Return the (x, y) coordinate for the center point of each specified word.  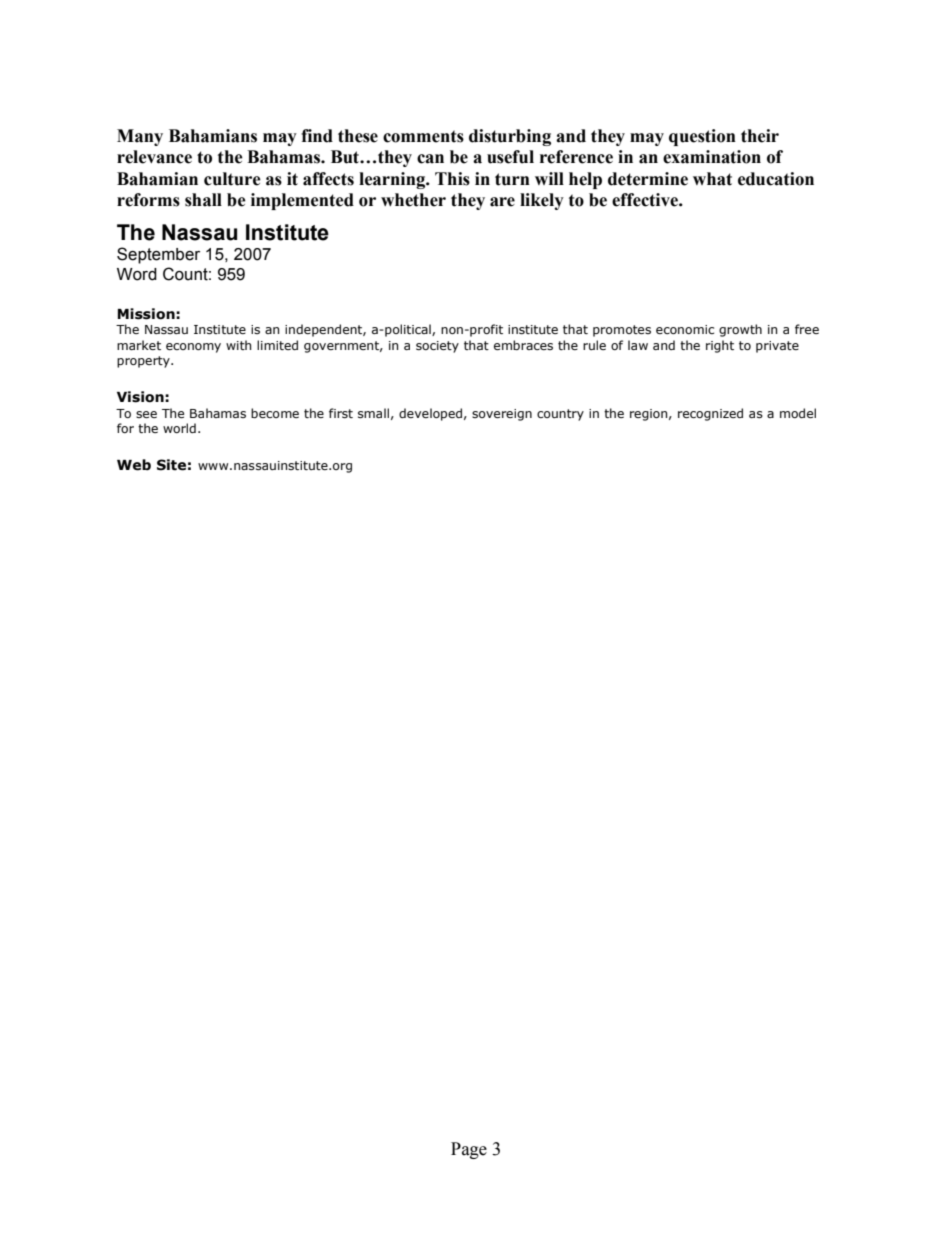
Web (134, 465)
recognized (710, 414)
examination (712, 157)
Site (171, 465)
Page (469, 1150)
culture (232, 179)
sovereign (502, 415)
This (452, 179)
